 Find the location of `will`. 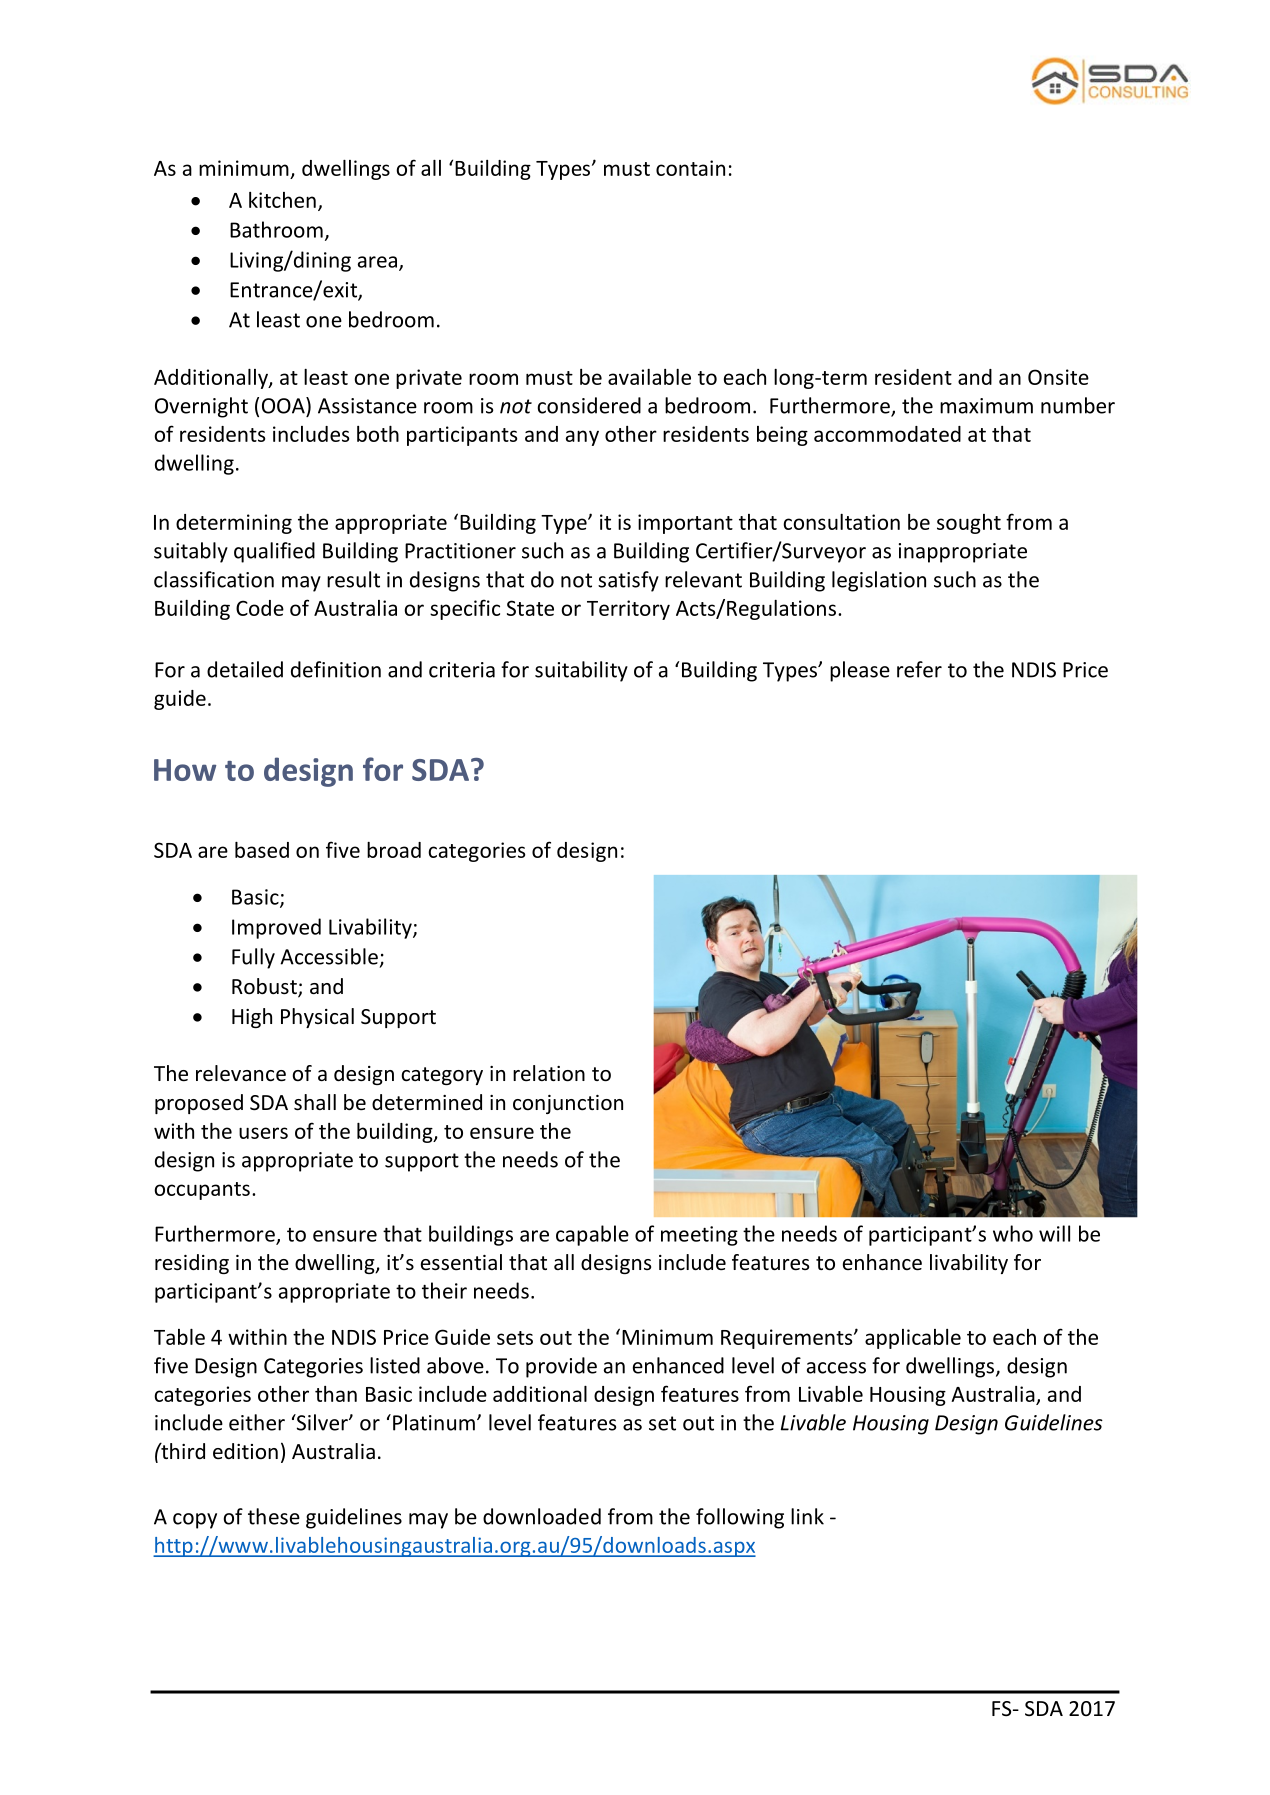

will is located at coordinates (1054, 1233).
